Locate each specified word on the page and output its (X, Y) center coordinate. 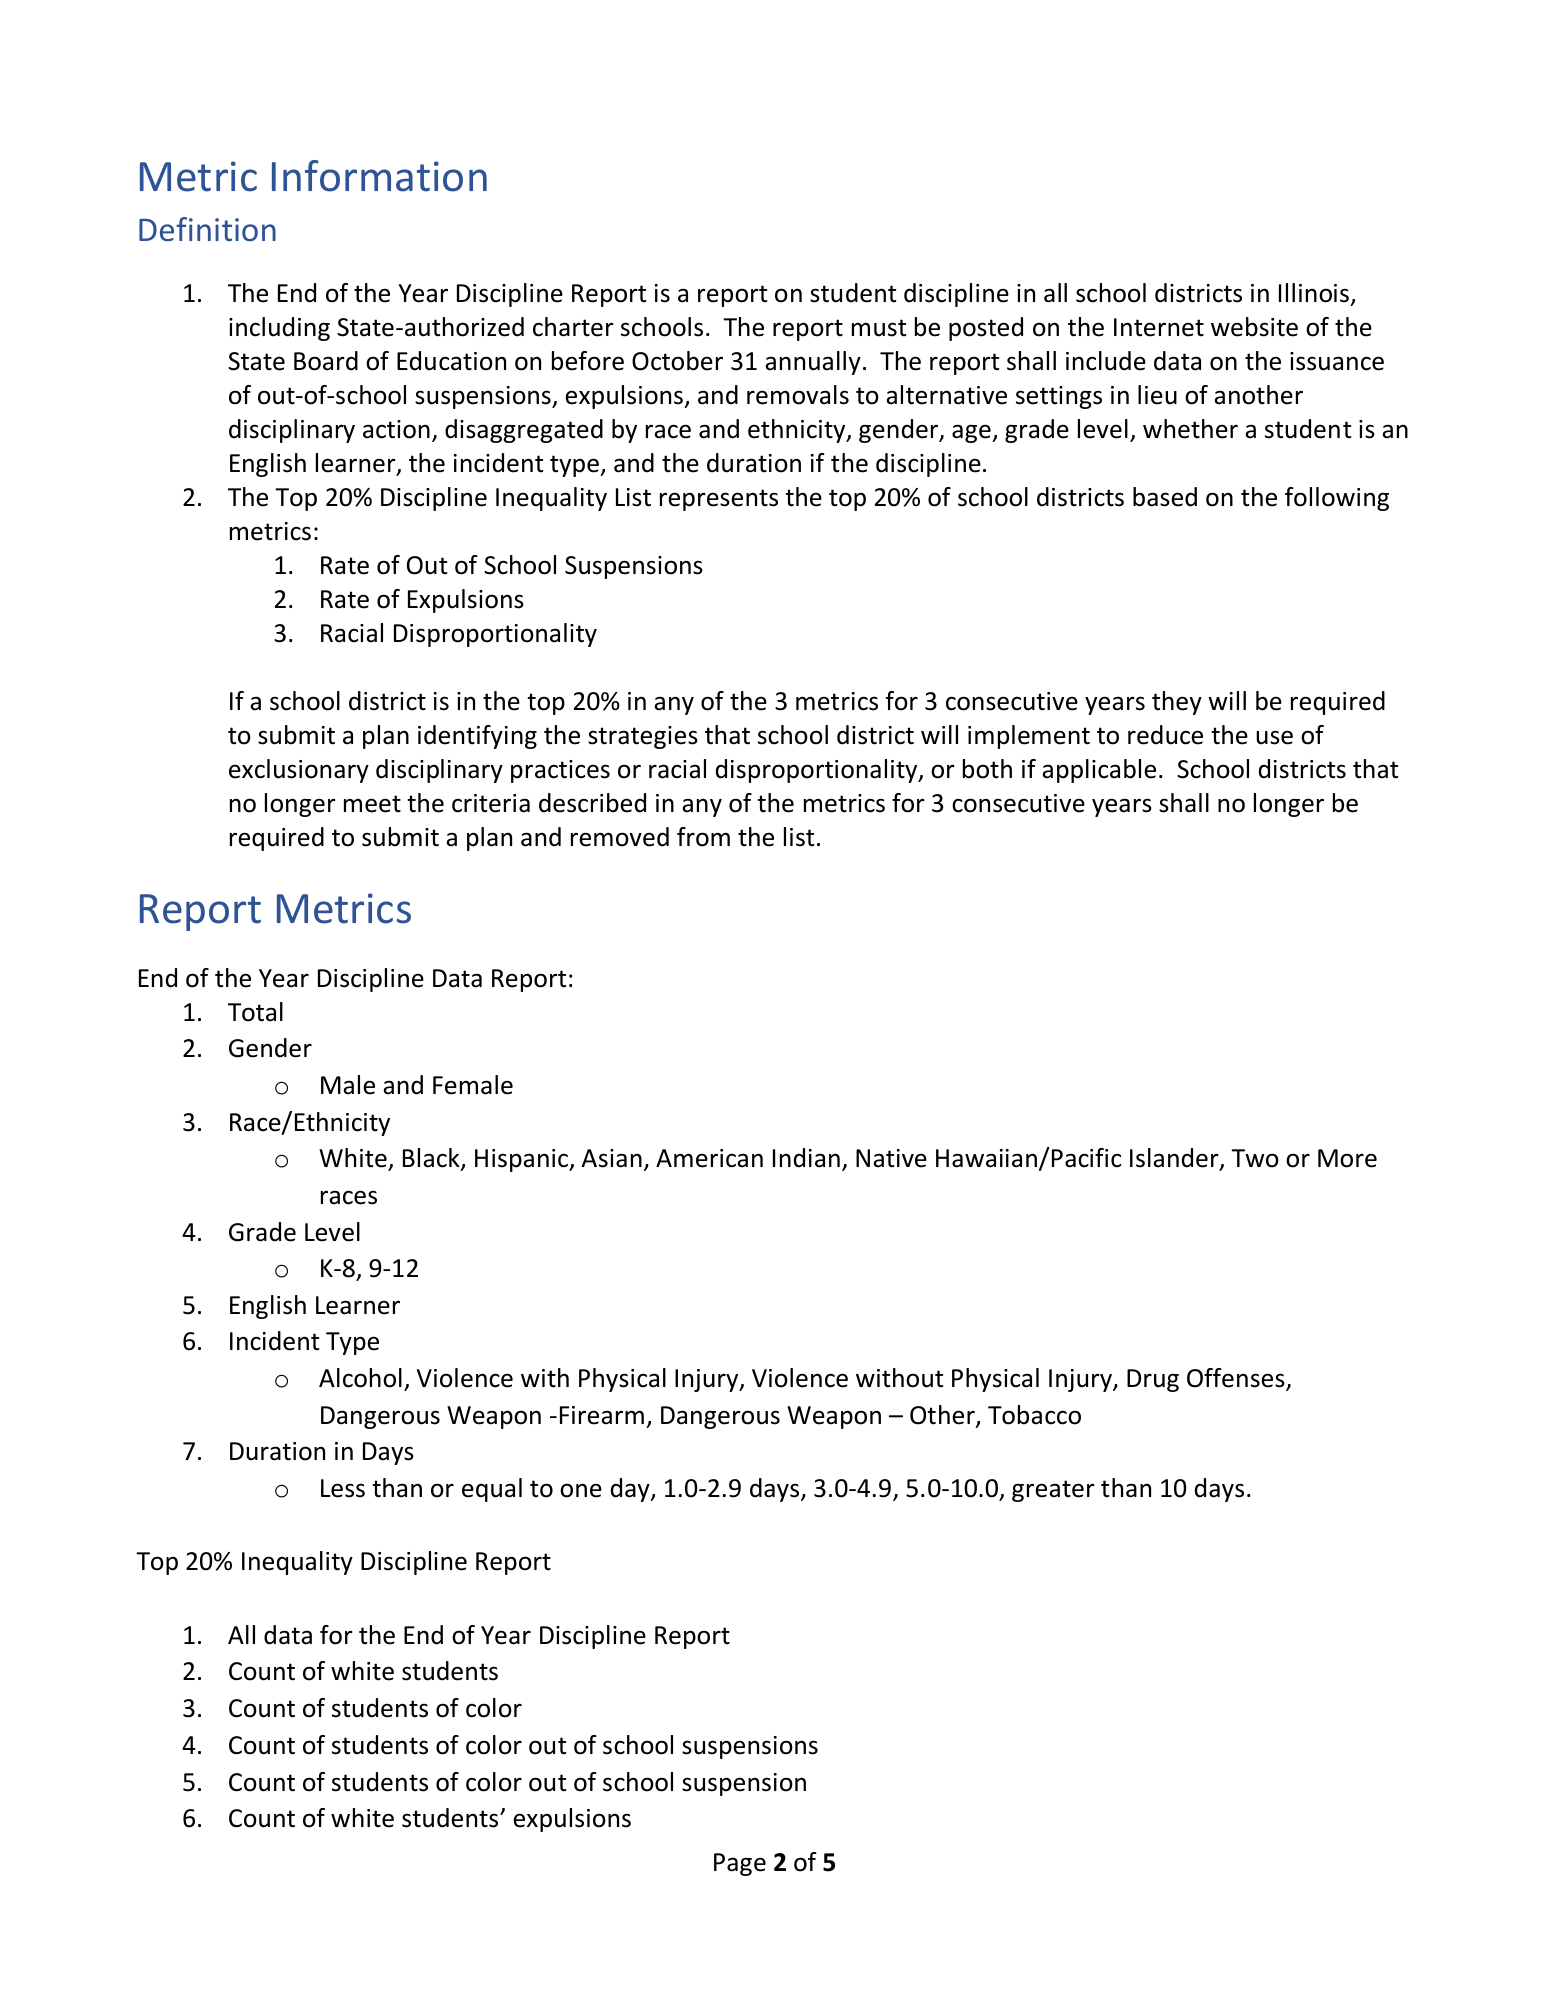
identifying (477, 737)
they (1177, 703)
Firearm (602, 1415)
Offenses (1237, 1379)
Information (379, 176)
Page (740, 1864)
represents (719, 500)
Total (255, 1012)
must (879, 328)
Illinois (1314, 293)
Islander (1175, 1159)
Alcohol (360, 1378)
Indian (806, 1158)
